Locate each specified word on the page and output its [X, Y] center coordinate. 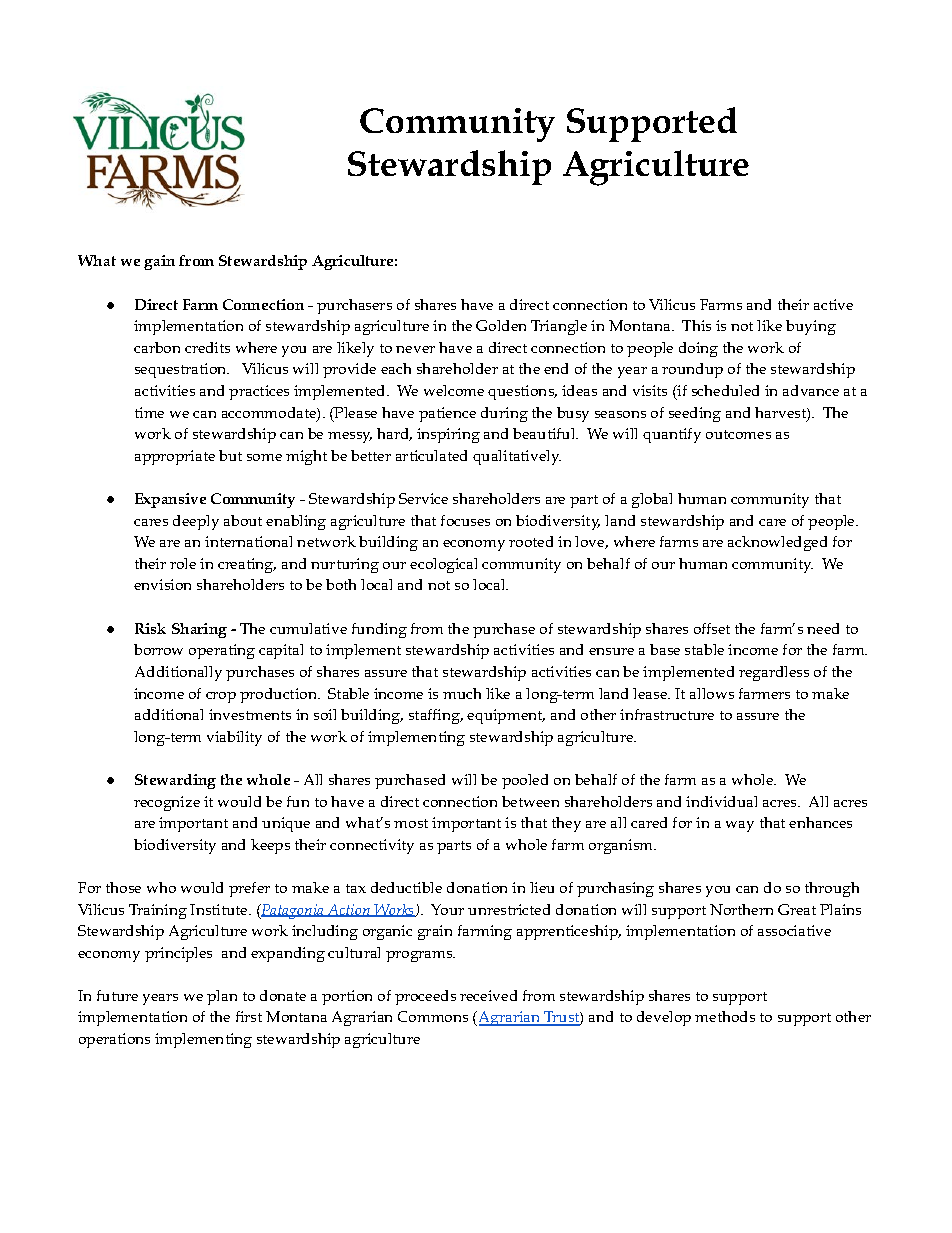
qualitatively [517, 457]
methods [725, 1016]
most [411, 823]
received [488, 995]
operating [222, 651]
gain [159, 262]
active [833, 304]
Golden [501, 325]
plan [222, 997]
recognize [167, 803]
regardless [774, 673]
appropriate [175, 457]
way [740, 826]
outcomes [738, 434]
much [462, 693]
